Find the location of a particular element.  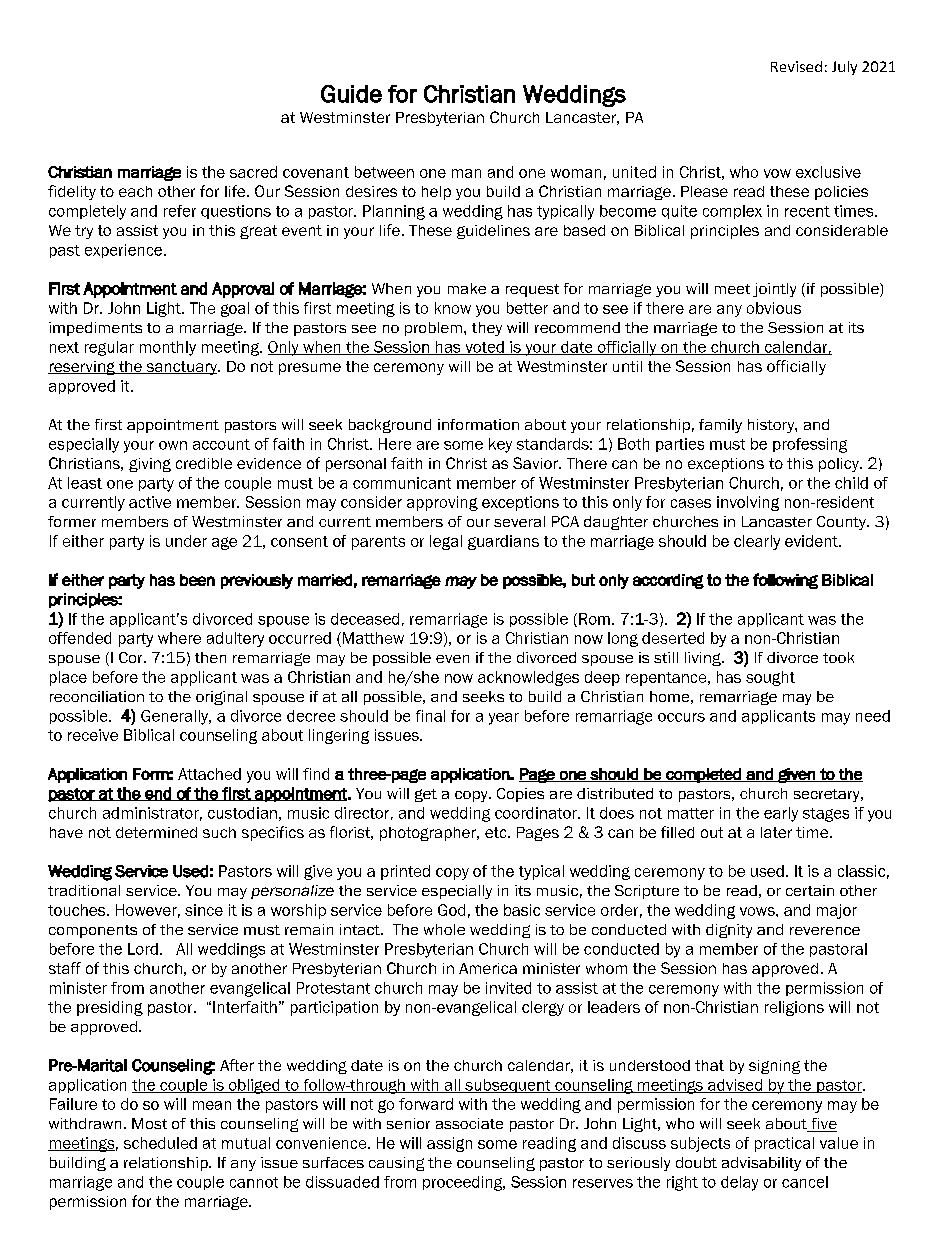

Revised is located at coordinates (796, 66).
